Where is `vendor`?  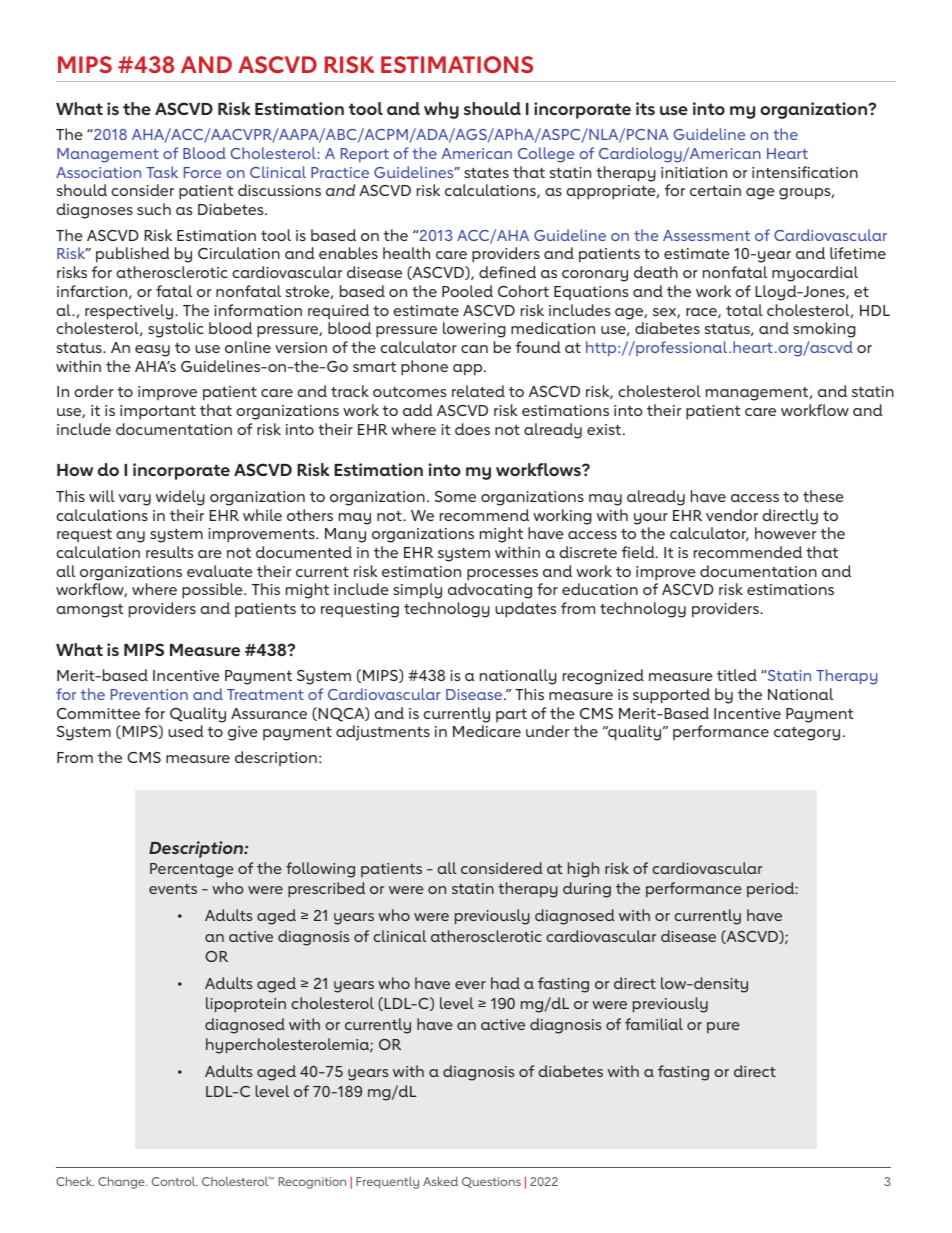 vendor is located at coordinates (732, 515).
